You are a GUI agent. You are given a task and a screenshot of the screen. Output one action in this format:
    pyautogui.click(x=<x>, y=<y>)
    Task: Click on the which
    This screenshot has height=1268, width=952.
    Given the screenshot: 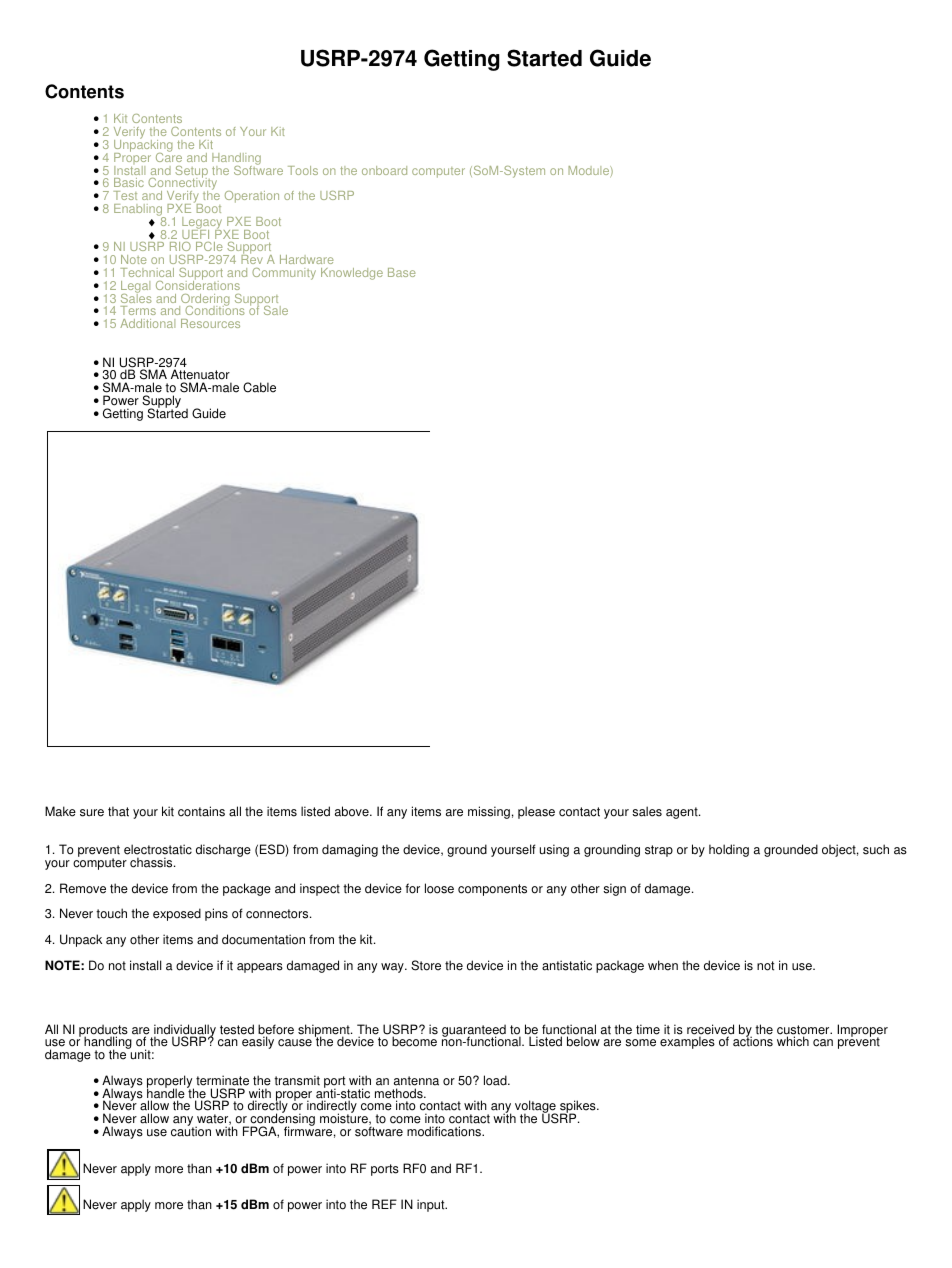 What is the action you would take?
    pyautogui.click(x=793, y=1041)
